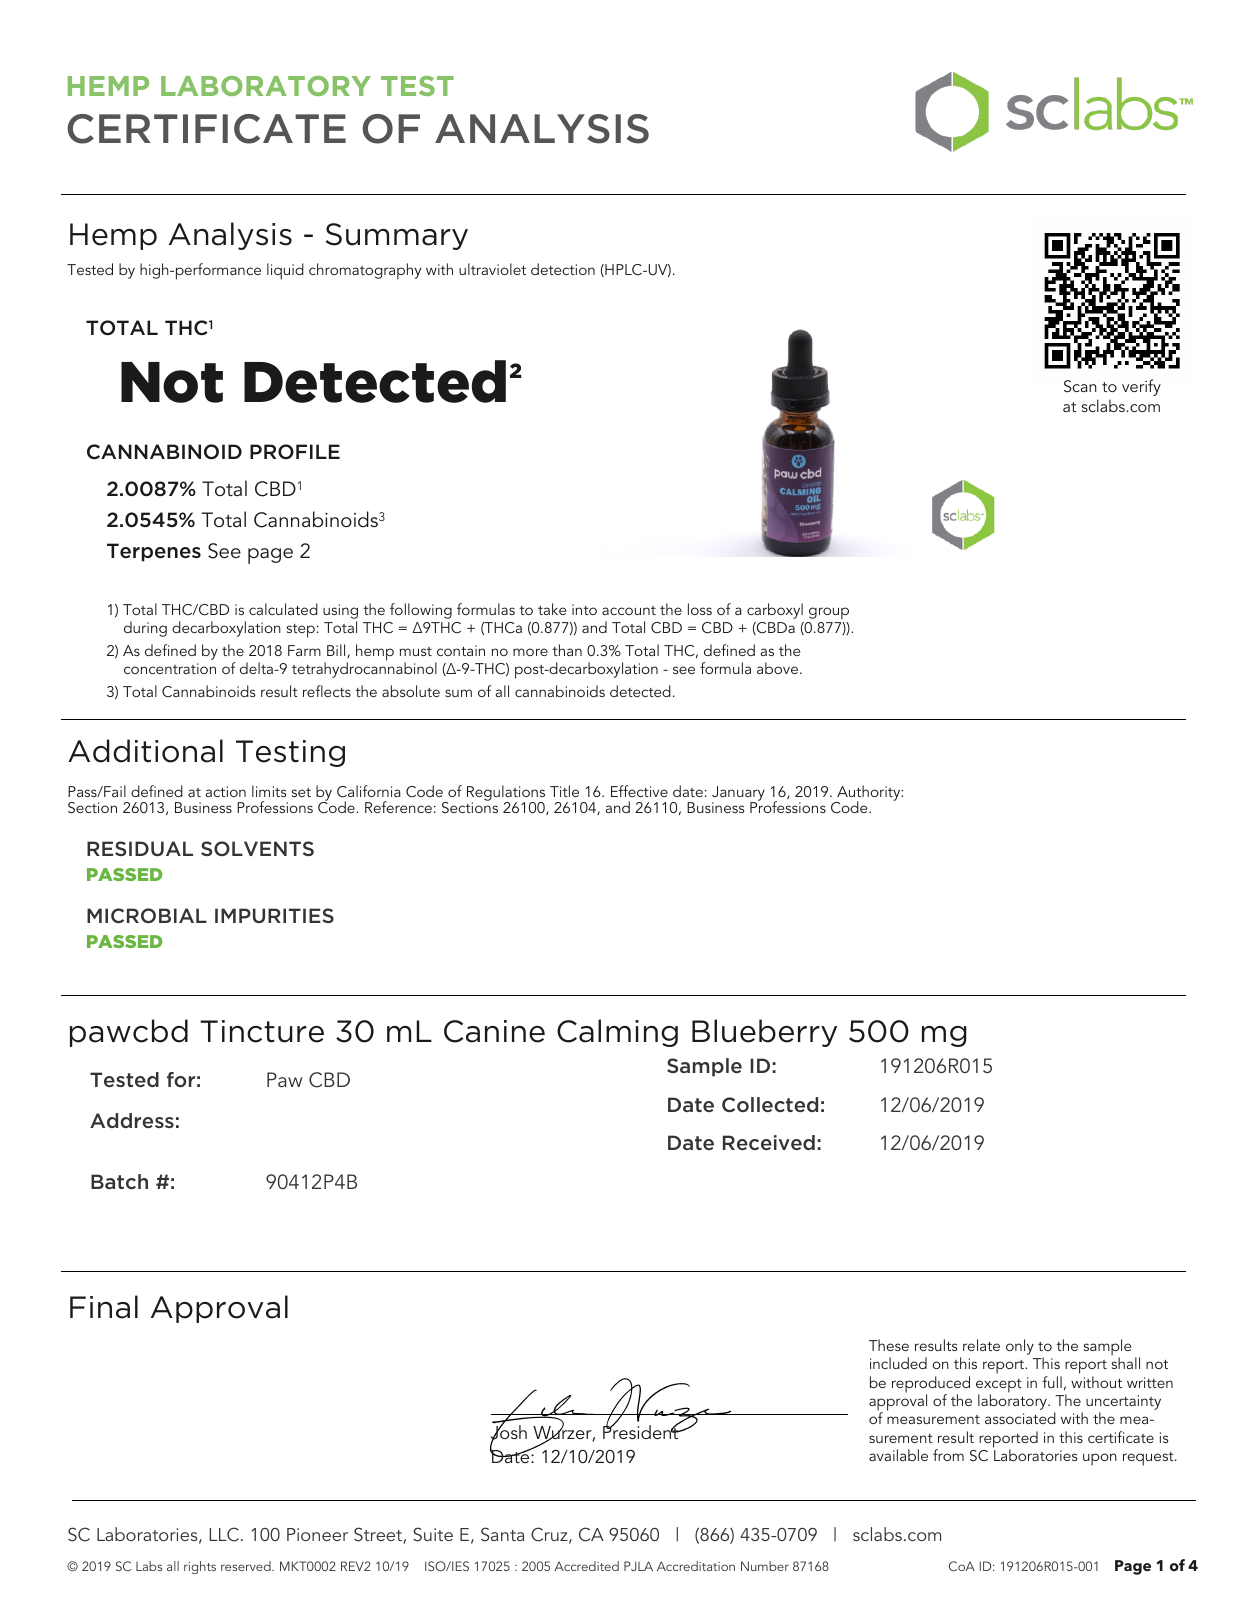 The image size is (1251, 1619). Describe the element at coordinates (224, 1534) in the image. I see `LLC` at that location.
